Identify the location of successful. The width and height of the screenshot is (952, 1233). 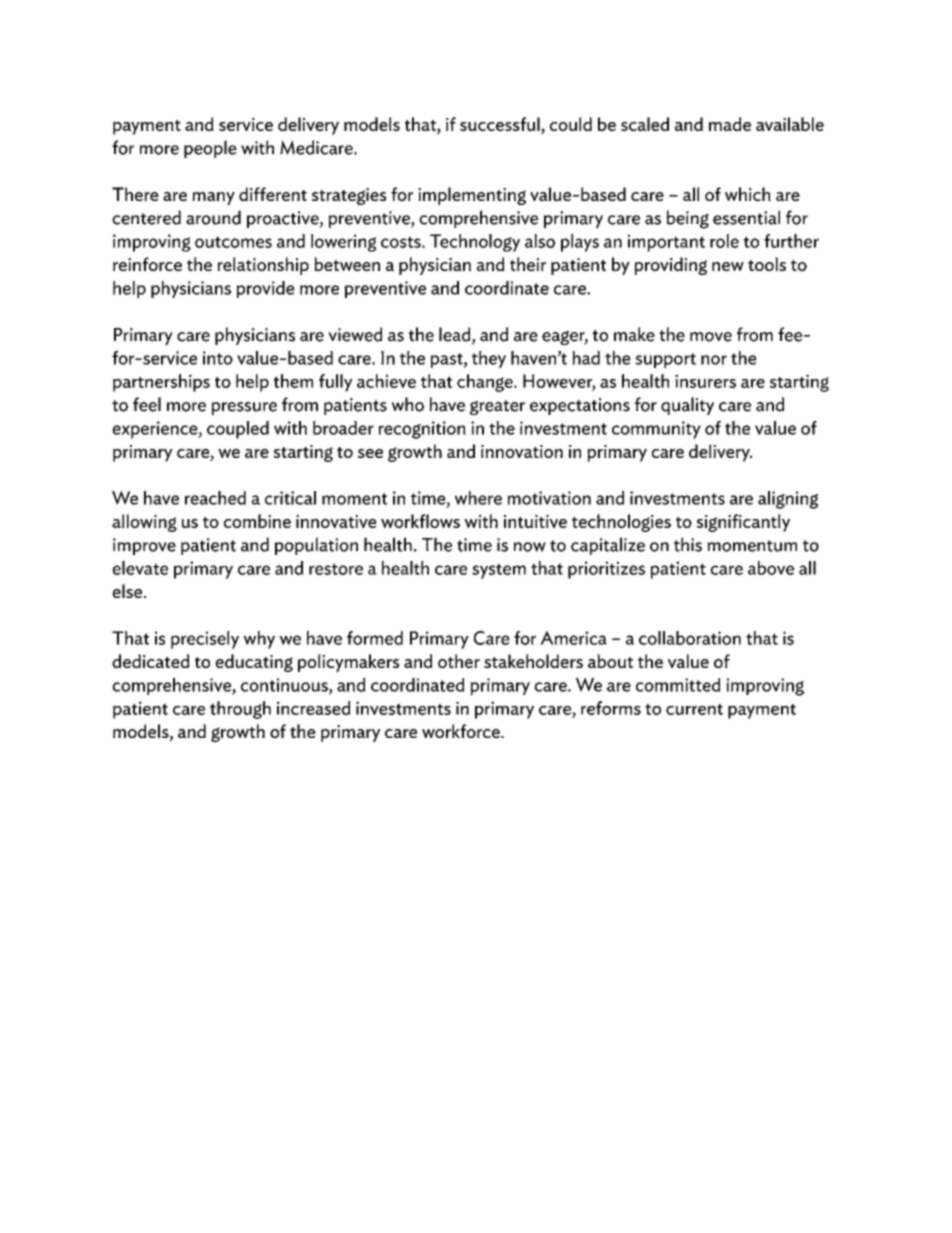
(501, 125).
